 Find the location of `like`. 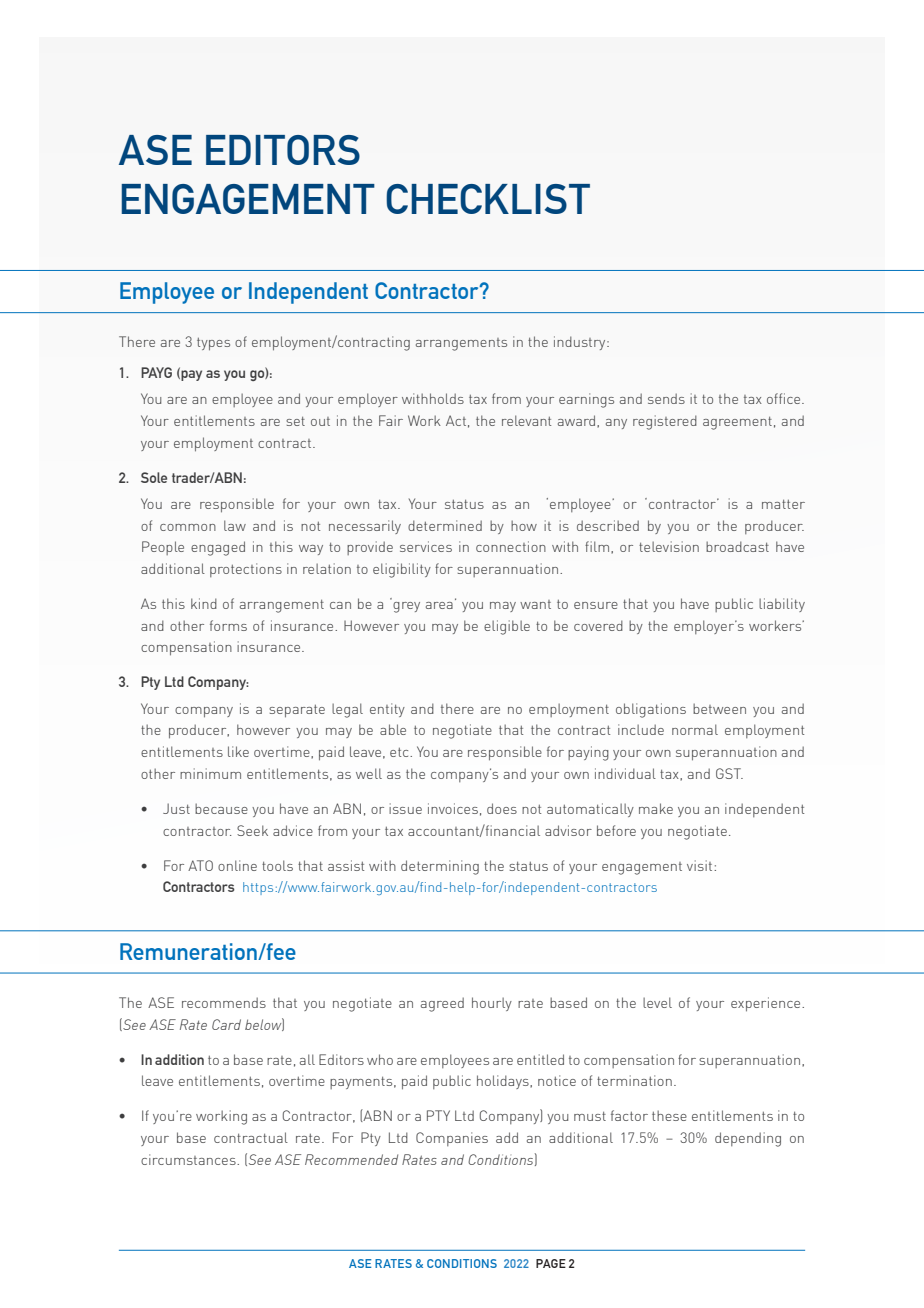

like is located at coordinates (238, 751).
